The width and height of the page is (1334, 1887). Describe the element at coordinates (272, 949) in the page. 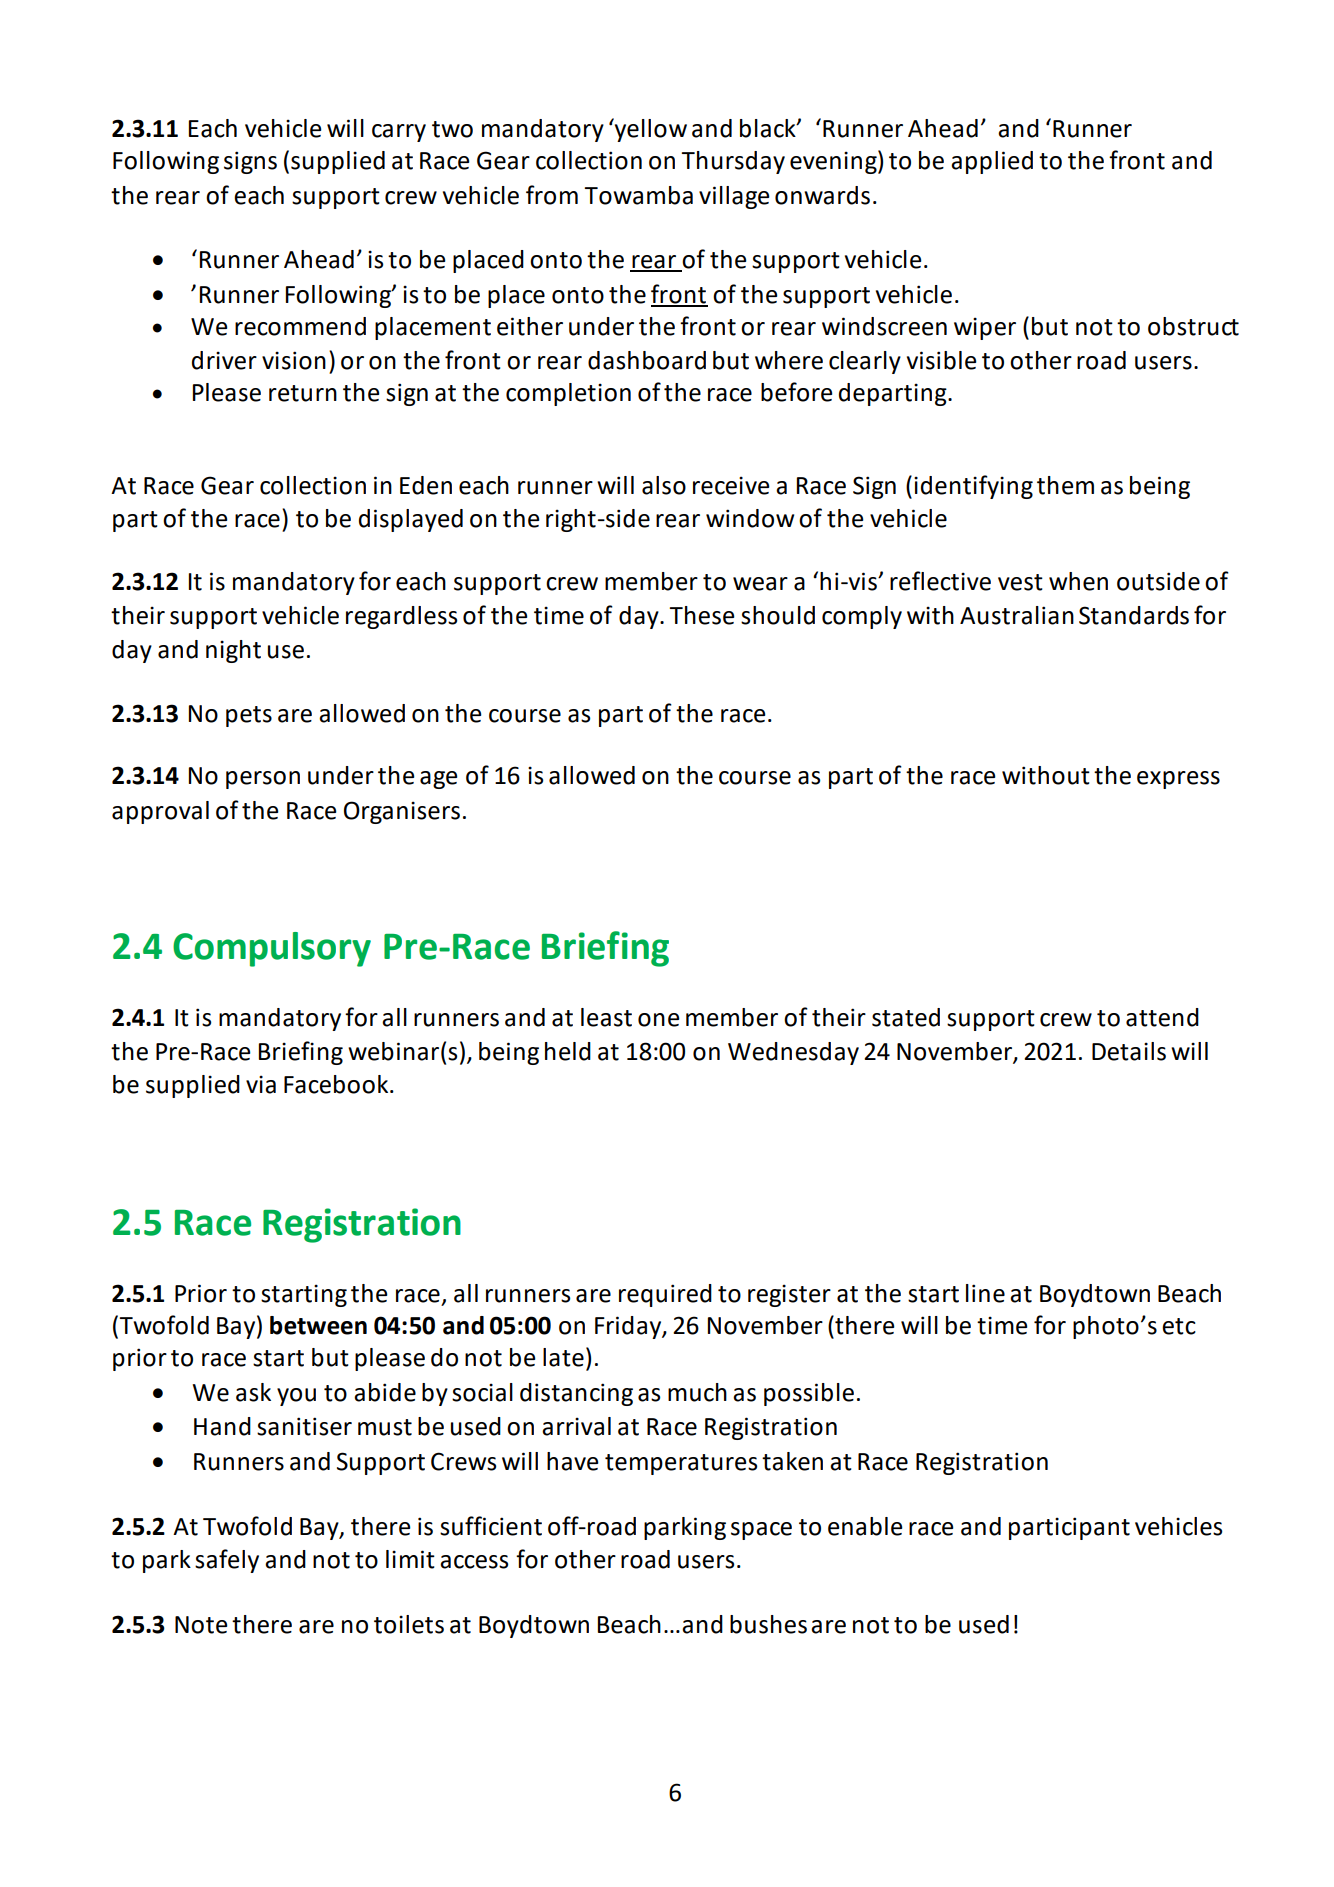

I see `Compulsory` at that location.
